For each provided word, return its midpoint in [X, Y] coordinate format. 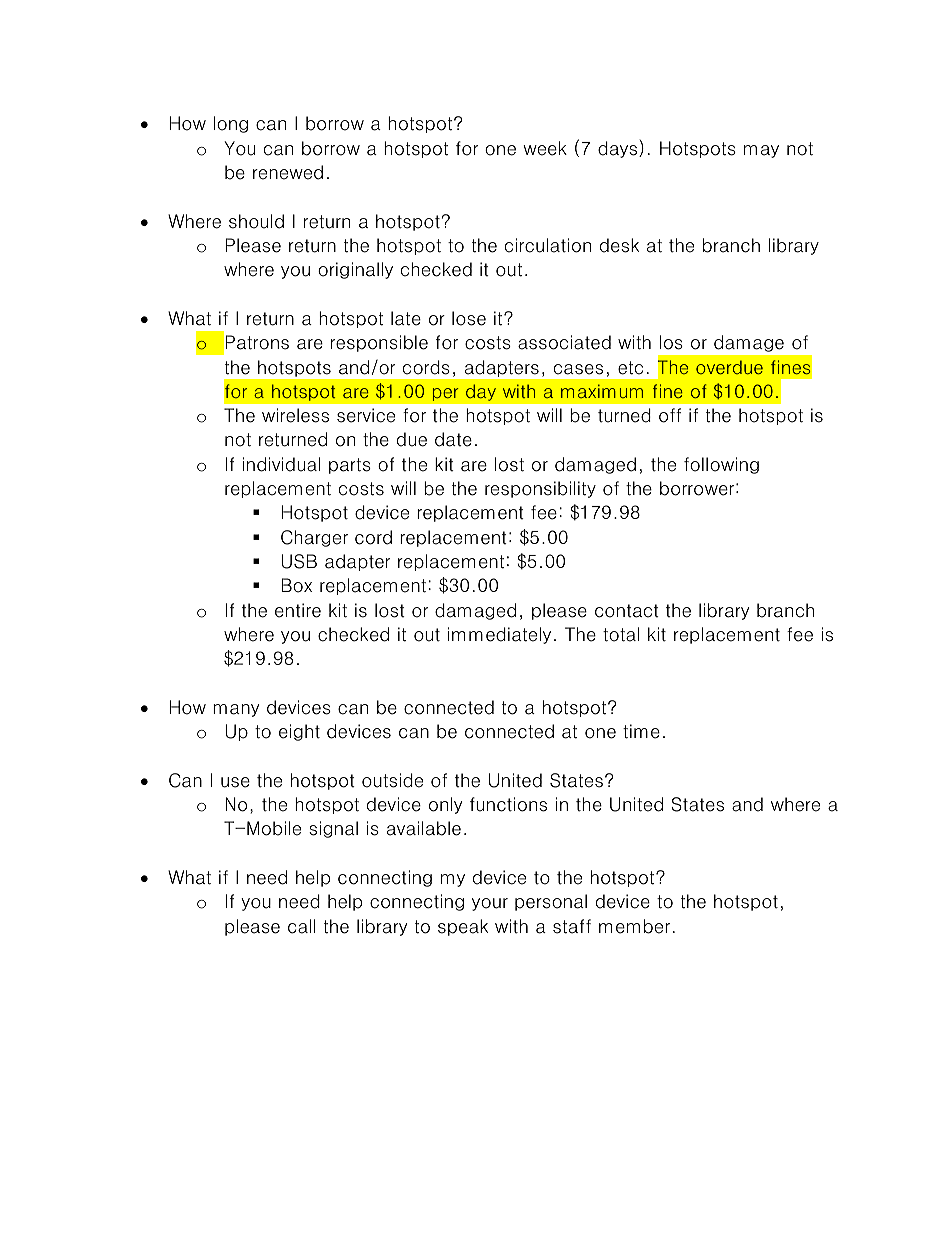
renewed [288, 172]
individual [281, 464]
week [545, 148]
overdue [729, 367]
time [641, 731]
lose [469, 318]
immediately [499, 635]
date [453, 439]
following [721, 465]
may [761, 151]
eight [299, 732]
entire [298, 610]
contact [627, 611]
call [301, 926]
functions [508, 804]
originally [355, 270]
